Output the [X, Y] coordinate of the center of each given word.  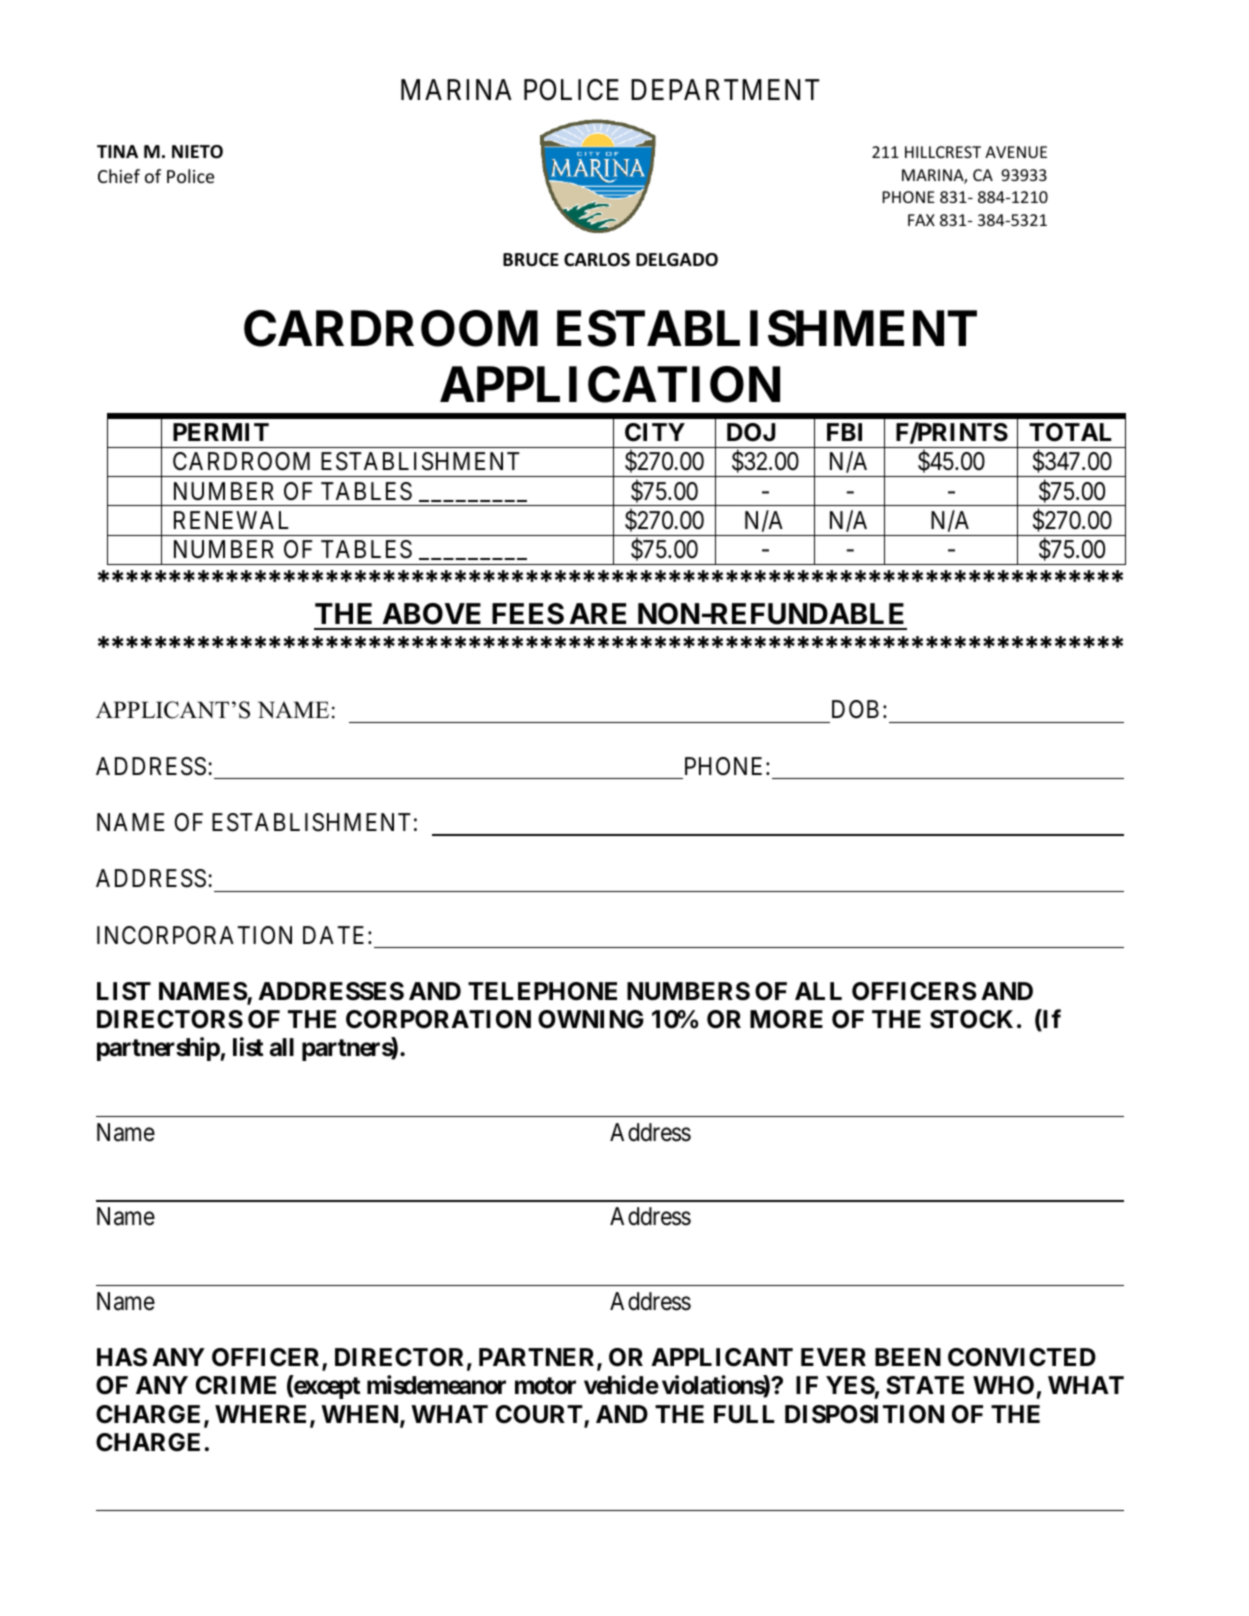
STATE [925, 1385]
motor [545, 1386]
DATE [336, 935]
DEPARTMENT [725, 89]
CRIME [236, 1385]
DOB [855, 709]
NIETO [197, 152]
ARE [598, 613]
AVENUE [1016, 152]
